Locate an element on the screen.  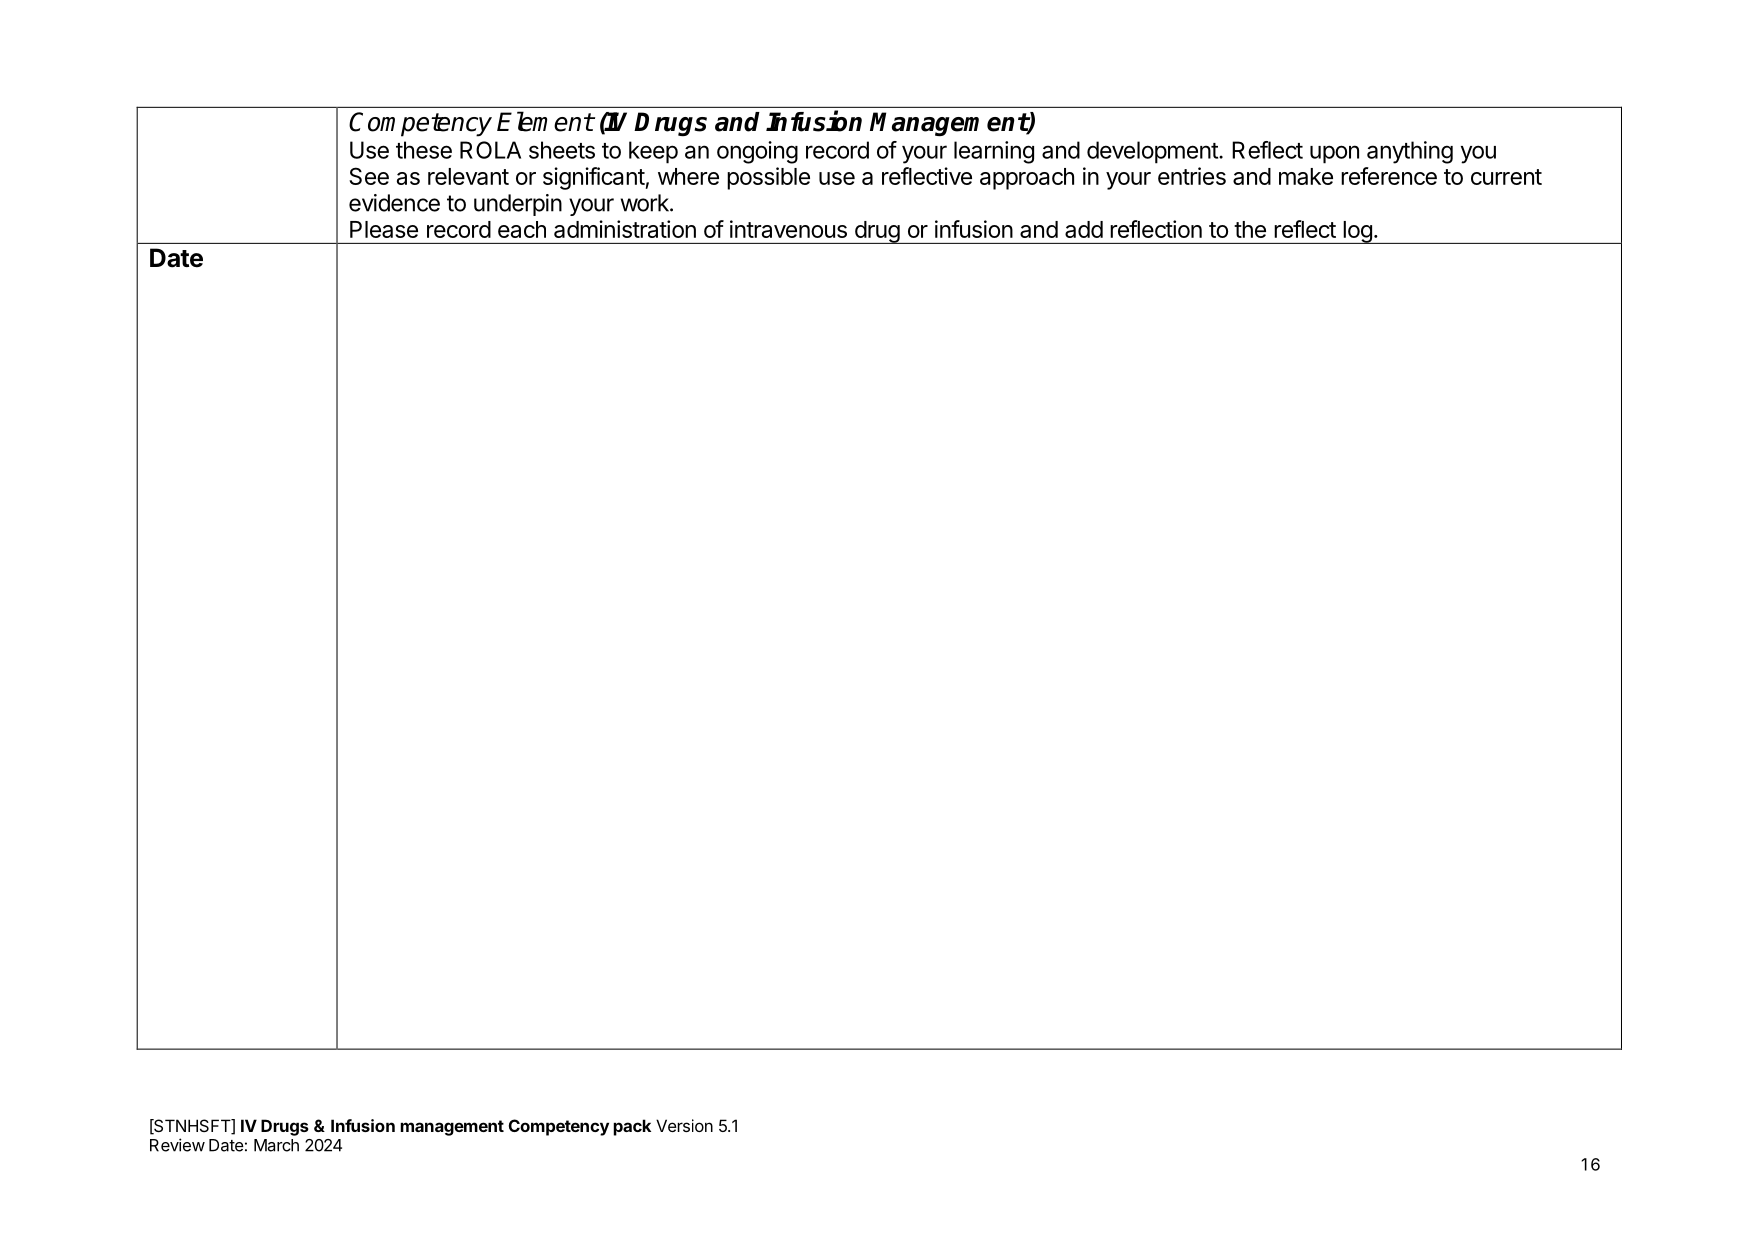
possible is located at coordinates (768, 178).
